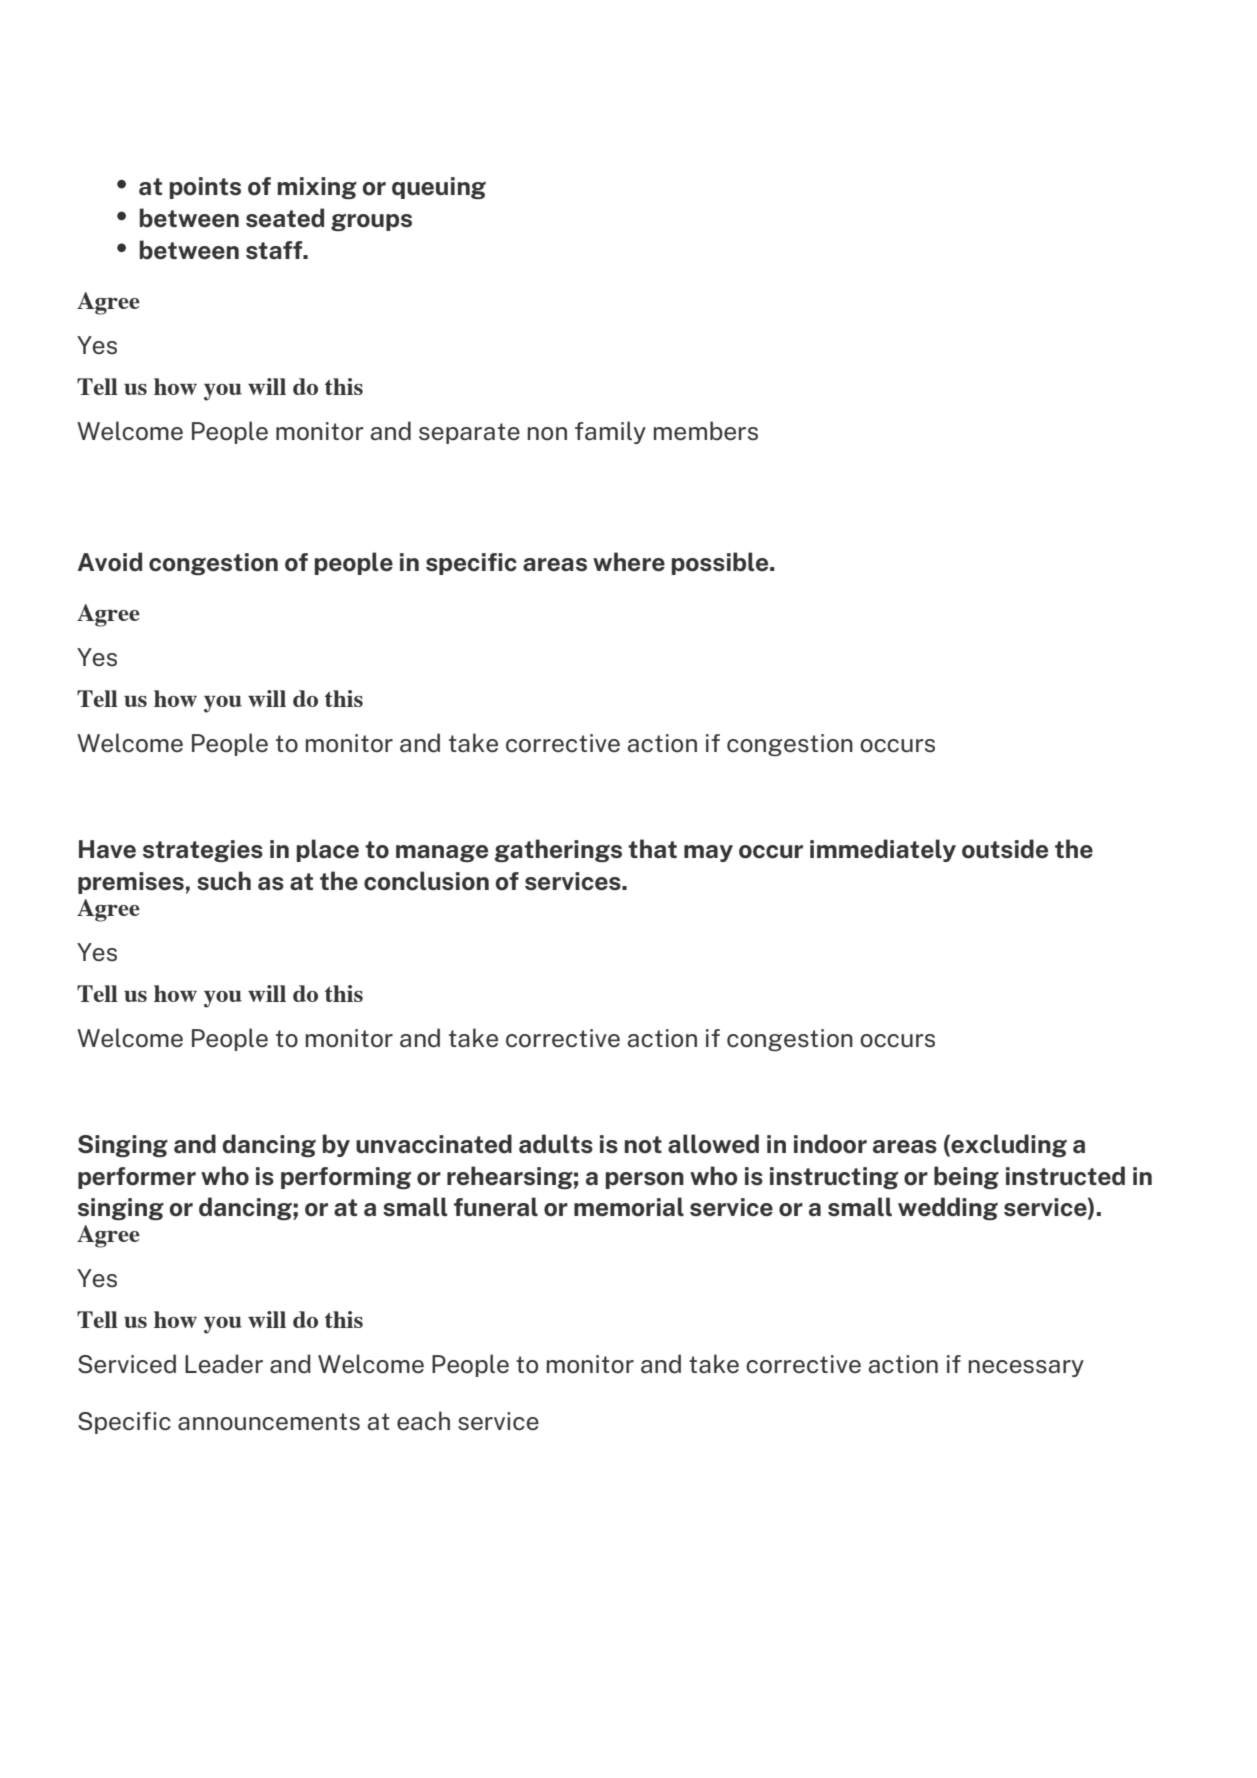  I want to click on non, so click(547, 434).
